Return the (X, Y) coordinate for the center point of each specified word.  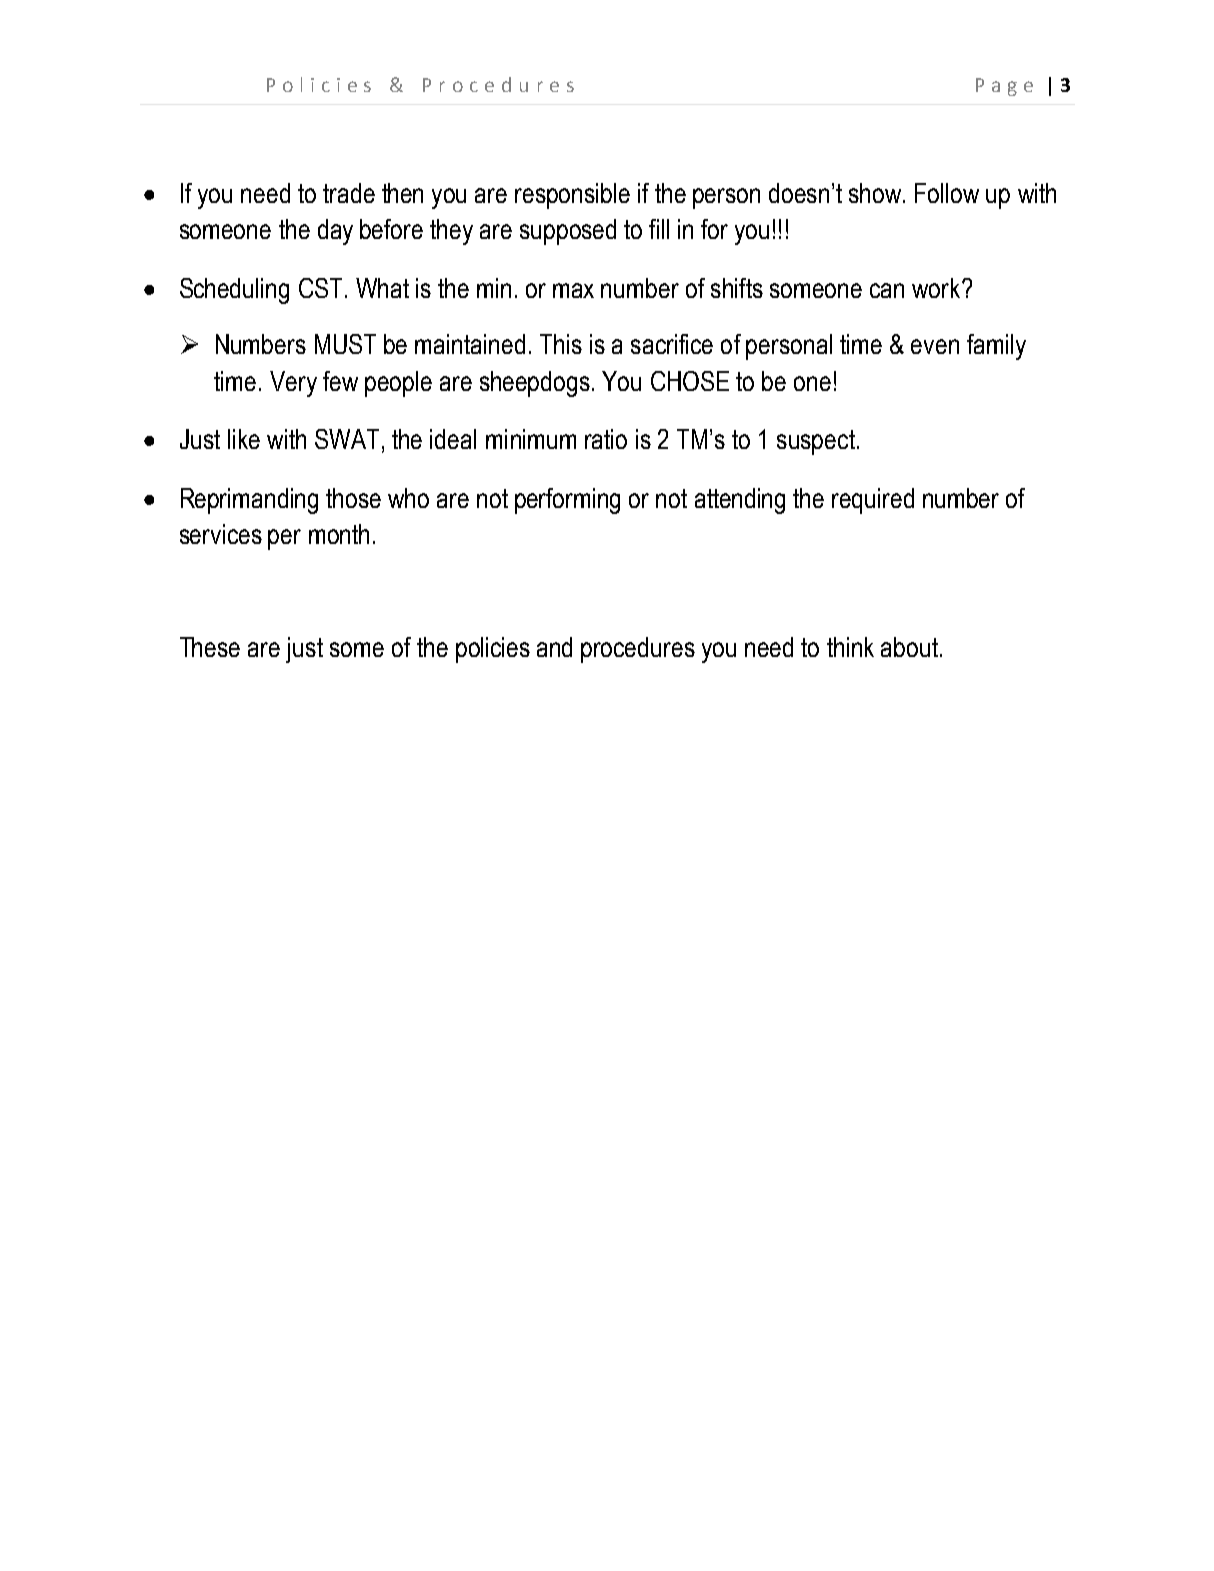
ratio (606, 439)
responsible (572, 196)
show (876, 193)
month (339, 534)
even (935, 346)
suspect (816, 442)
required (873, 501)
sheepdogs (535, 384)
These (210, 647)
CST (320, 288)
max (573, 290)
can (887, 290)
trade (349, 193)
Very (293, 384)
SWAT (347, 439)
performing (567, 501)
